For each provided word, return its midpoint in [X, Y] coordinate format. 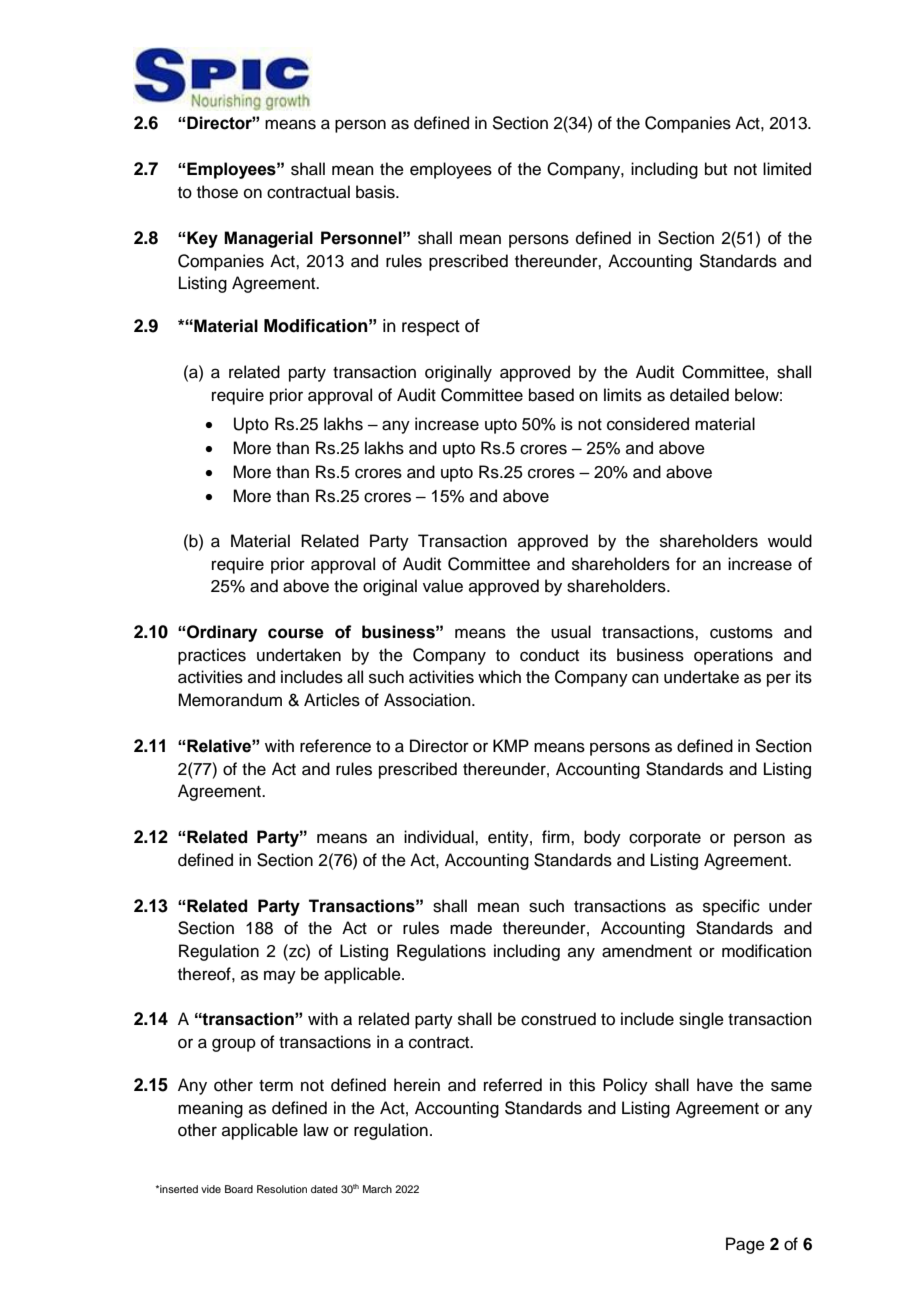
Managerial [268, 239]
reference [335, 746]
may [280, 977]
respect [431, 328]
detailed [699, 395]
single [701, 1020]
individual [440, 837]
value [443, 586]
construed [558, 1019]
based [551, 395]
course [296, 633]
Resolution [282, 1189]
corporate [665, 839]
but [716, 169]
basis [376, 192]
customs [741, 633]
